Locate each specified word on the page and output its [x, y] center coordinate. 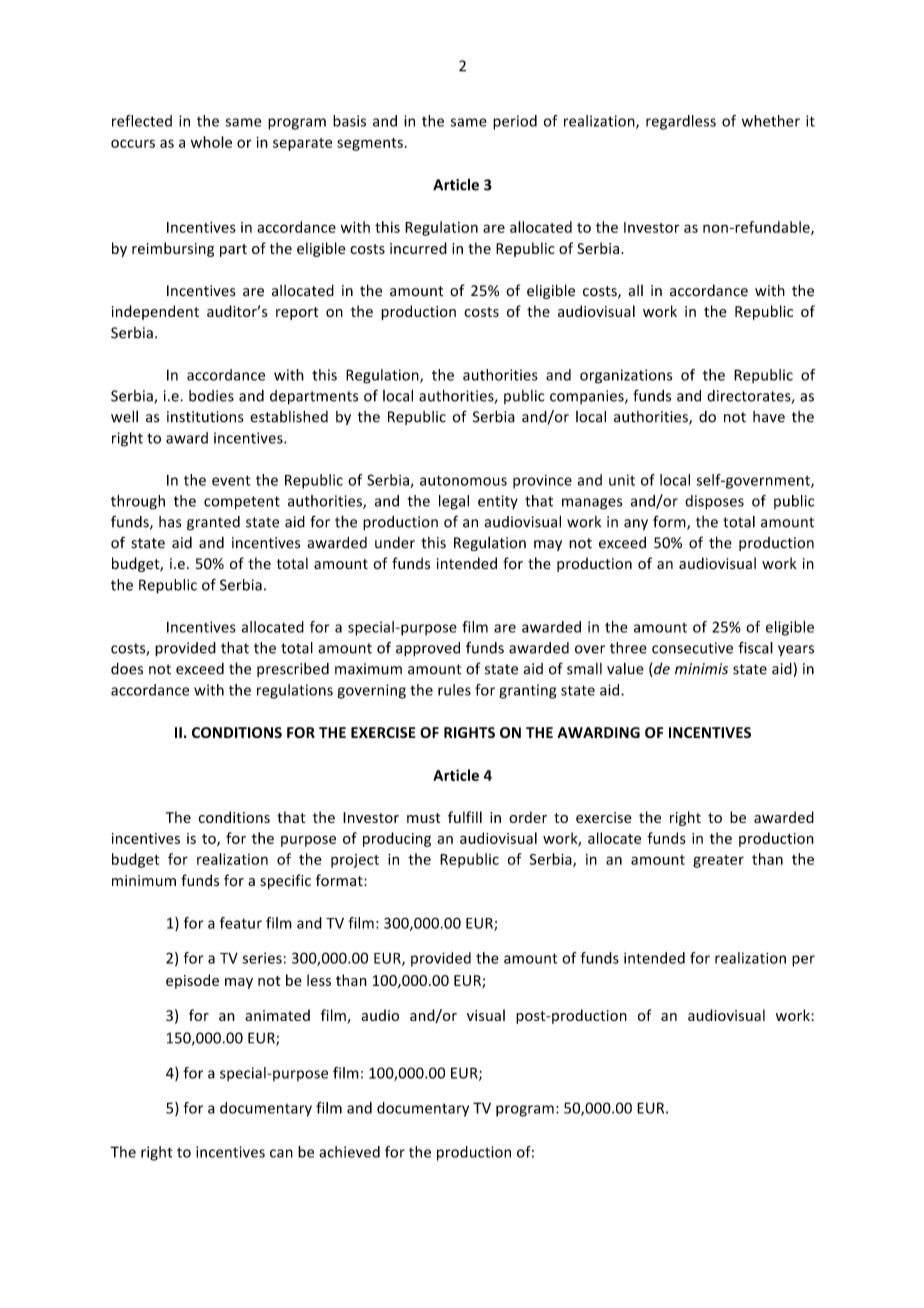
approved [428, 649]
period [515, 122]
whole [211, 142]
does [127, 668]
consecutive [692, 648]
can [281, 1153]
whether [771, 121]
